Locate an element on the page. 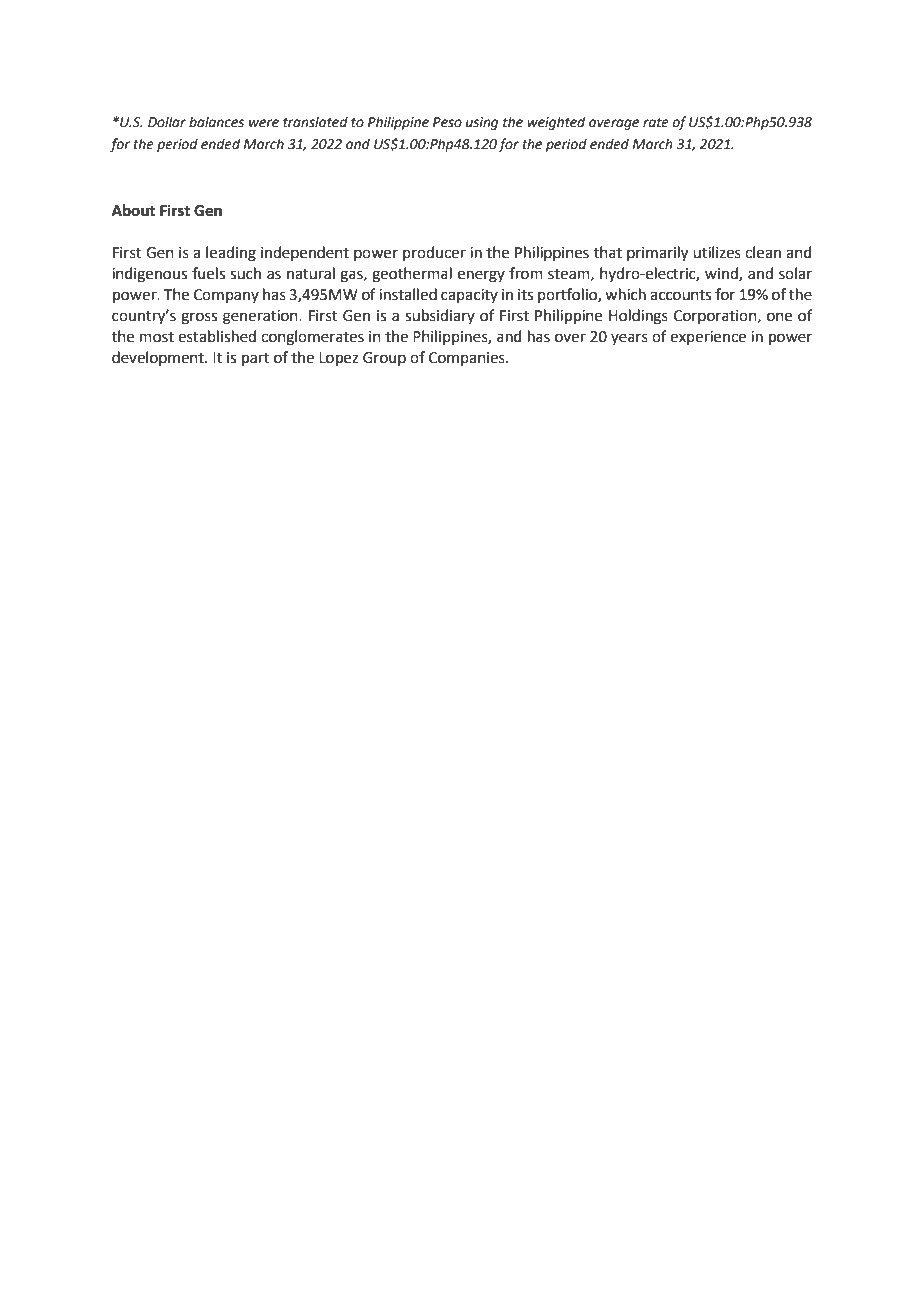 Image resolution: width=924 pixels, height=1308 pixels. Company is located at coordinates (226, 296).
